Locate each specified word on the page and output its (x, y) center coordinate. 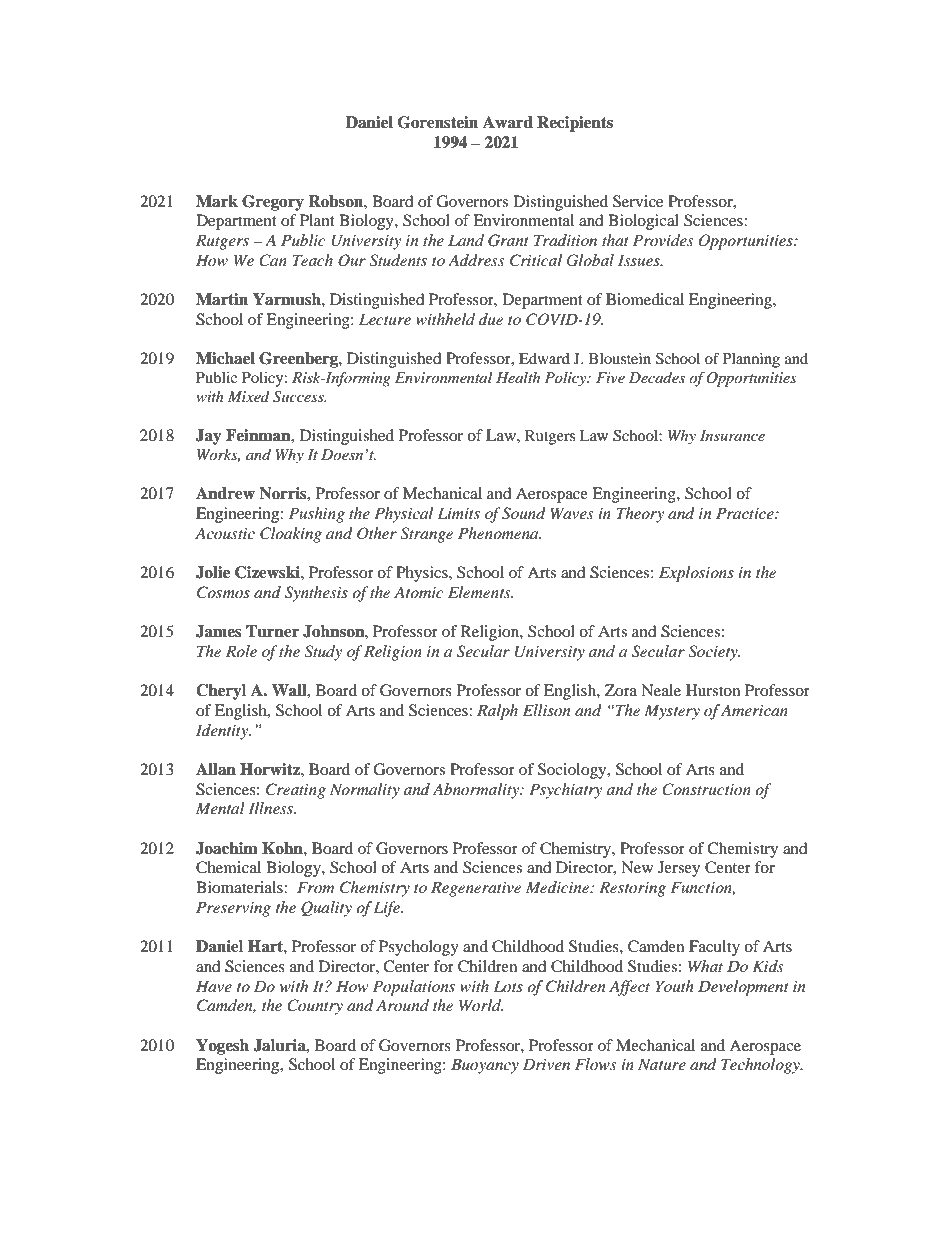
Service (638, 201)
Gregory (273, 203)
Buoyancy (485, 1066)
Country (315, 1007)
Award (508, 122)
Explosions (696, 574)
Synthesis (316, 594)
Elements (480, 592)
